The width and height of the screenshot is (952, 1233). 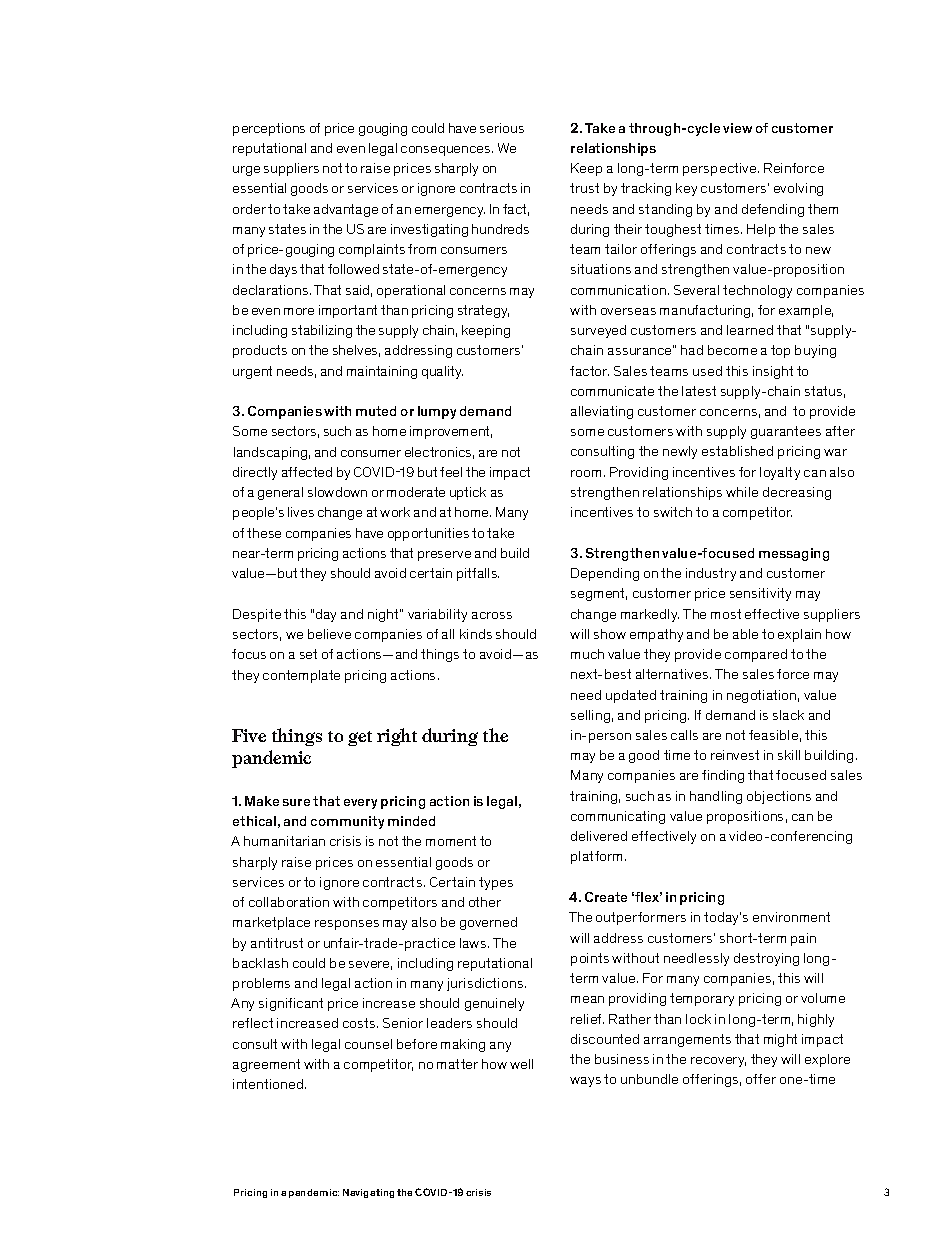 What do you see at coordinates (779, 797) in the screenshot?
I see `objections` at bounding box center [779, 797].
